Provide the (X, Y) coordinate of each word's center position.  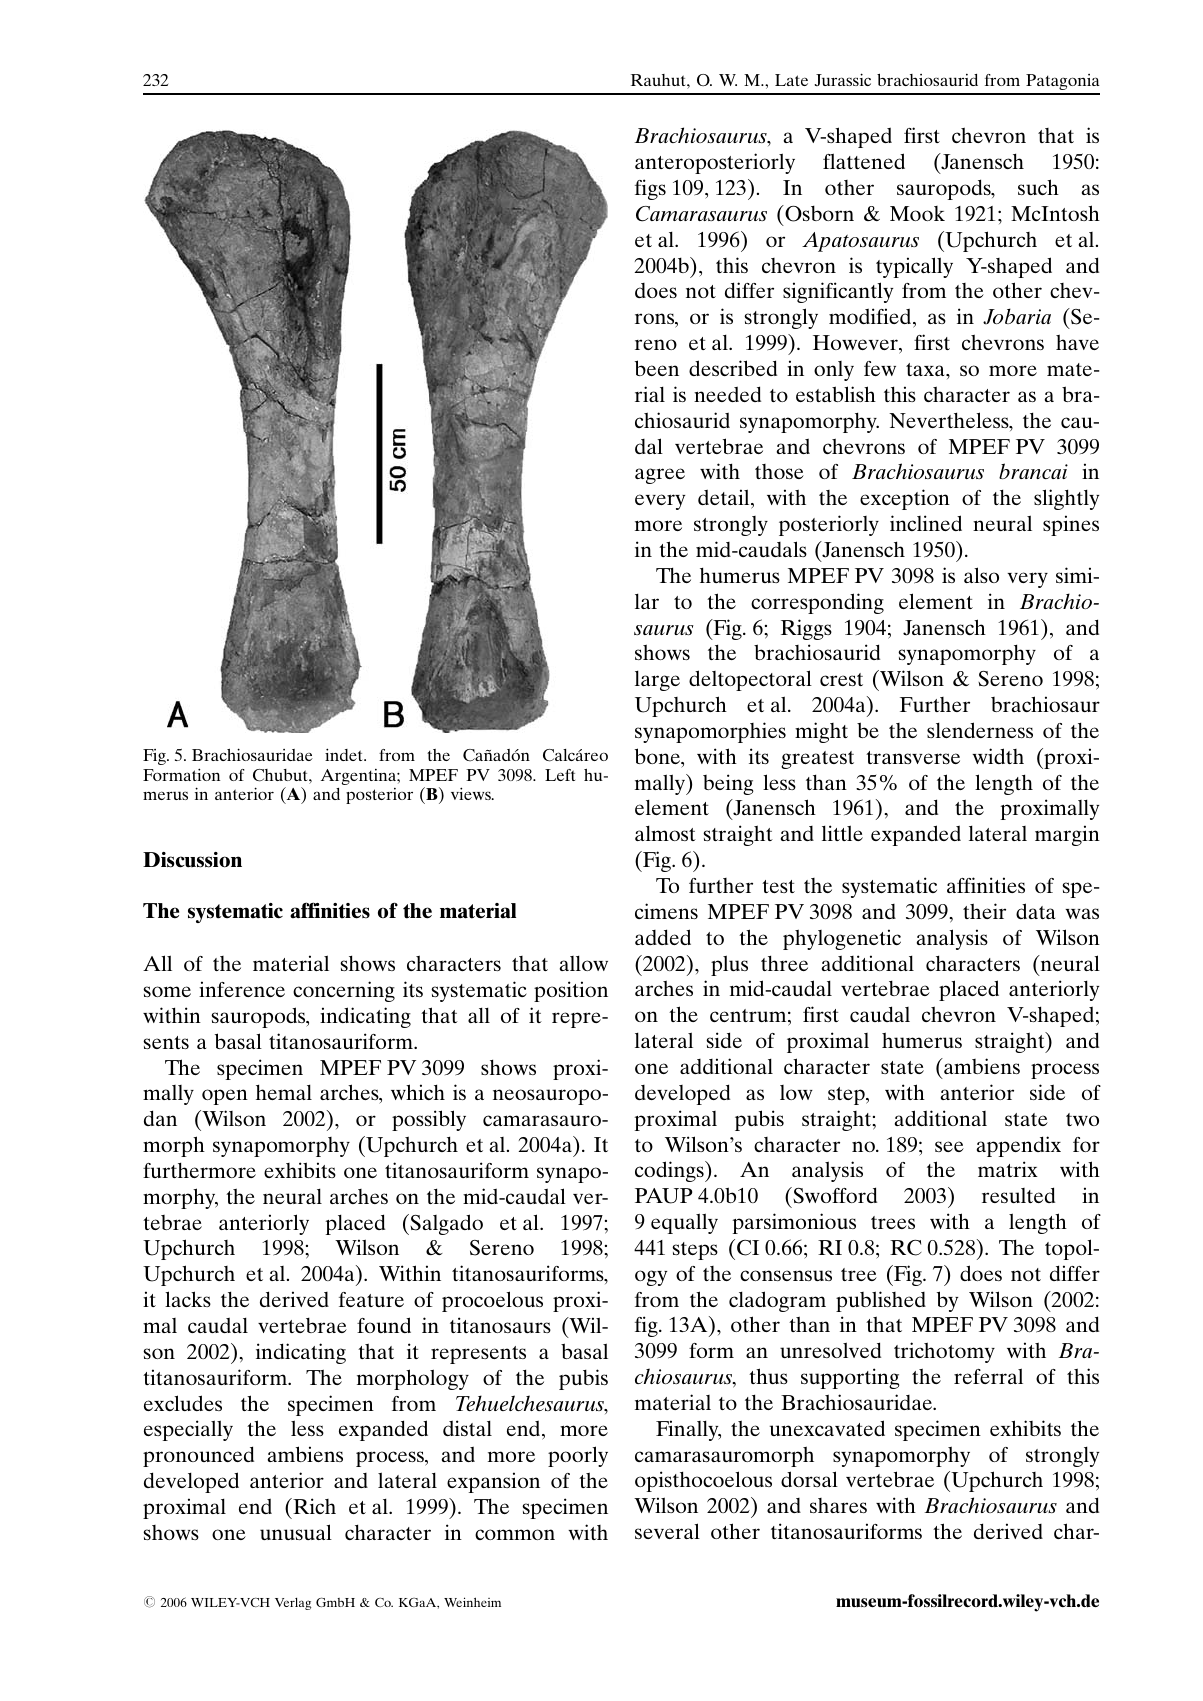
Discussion (192, 860)
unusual (296, 1532)
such (1038, 187)
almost (665, 833)
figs (650, 189)
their (984, 911)
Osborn (818, 213)
